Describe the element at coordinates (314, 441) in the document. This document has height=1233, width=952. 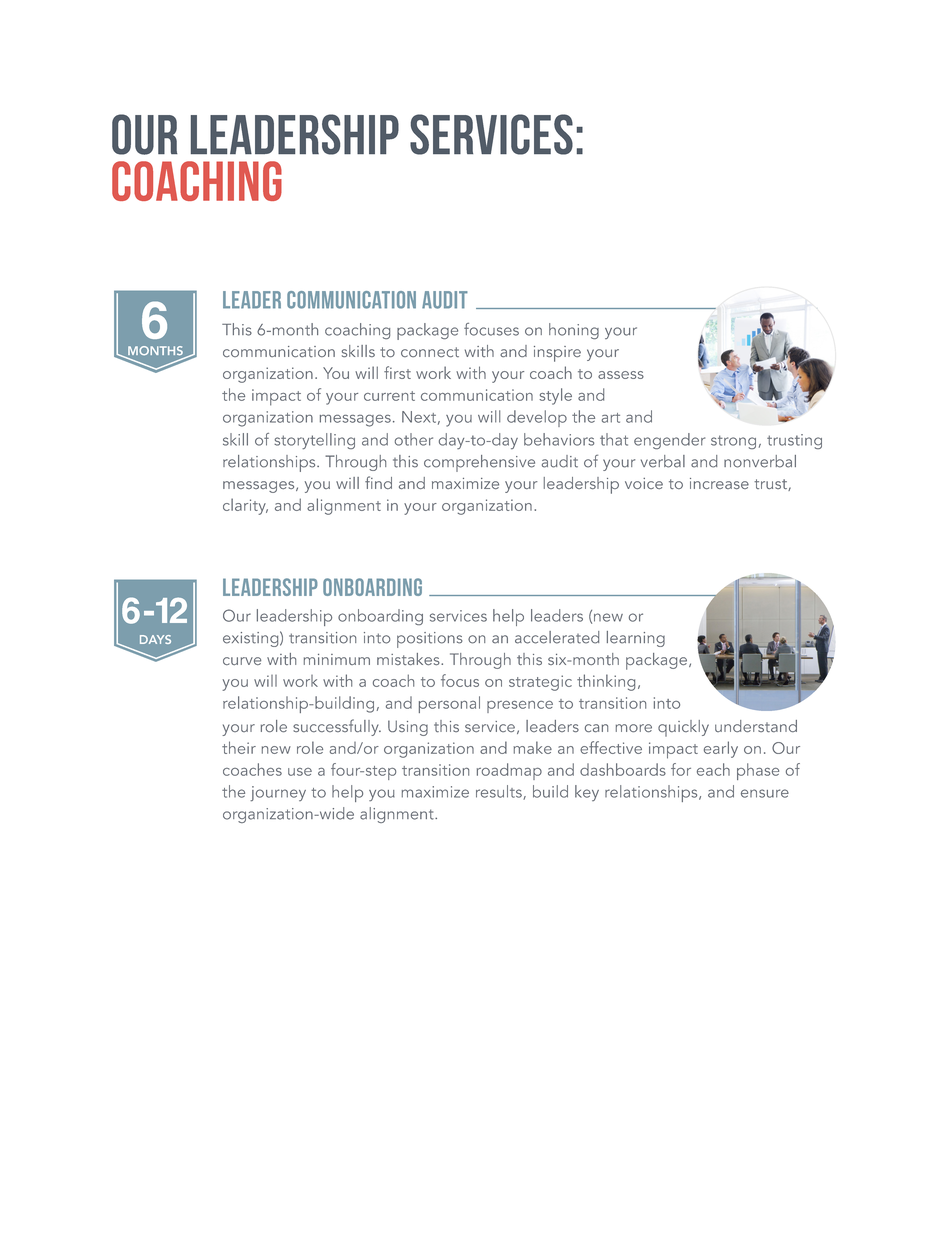
I see `storytelling` at that location.
